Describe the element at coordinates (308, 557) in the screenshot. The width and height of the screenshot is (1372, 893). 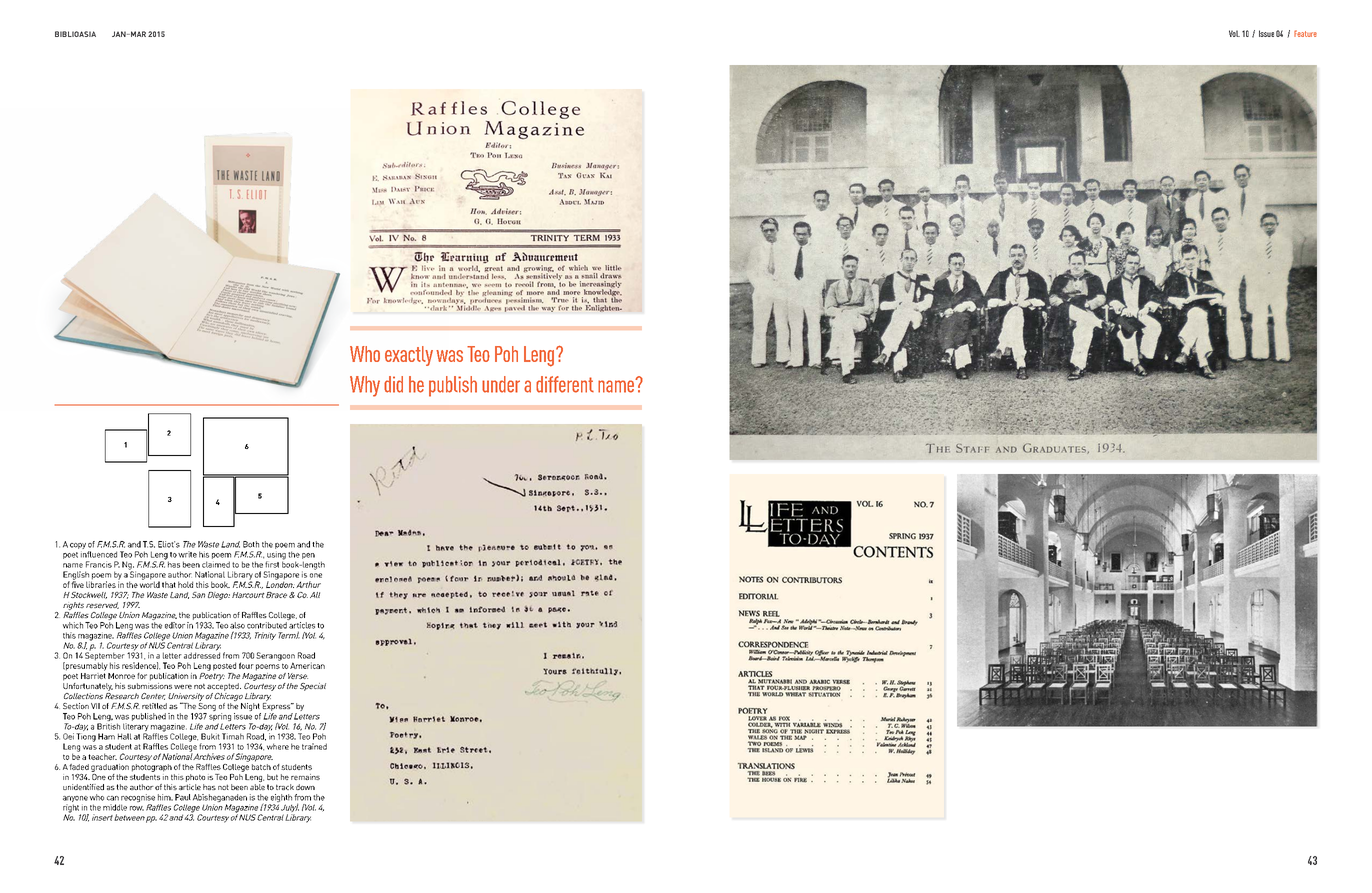
I see `pen` at that location.
